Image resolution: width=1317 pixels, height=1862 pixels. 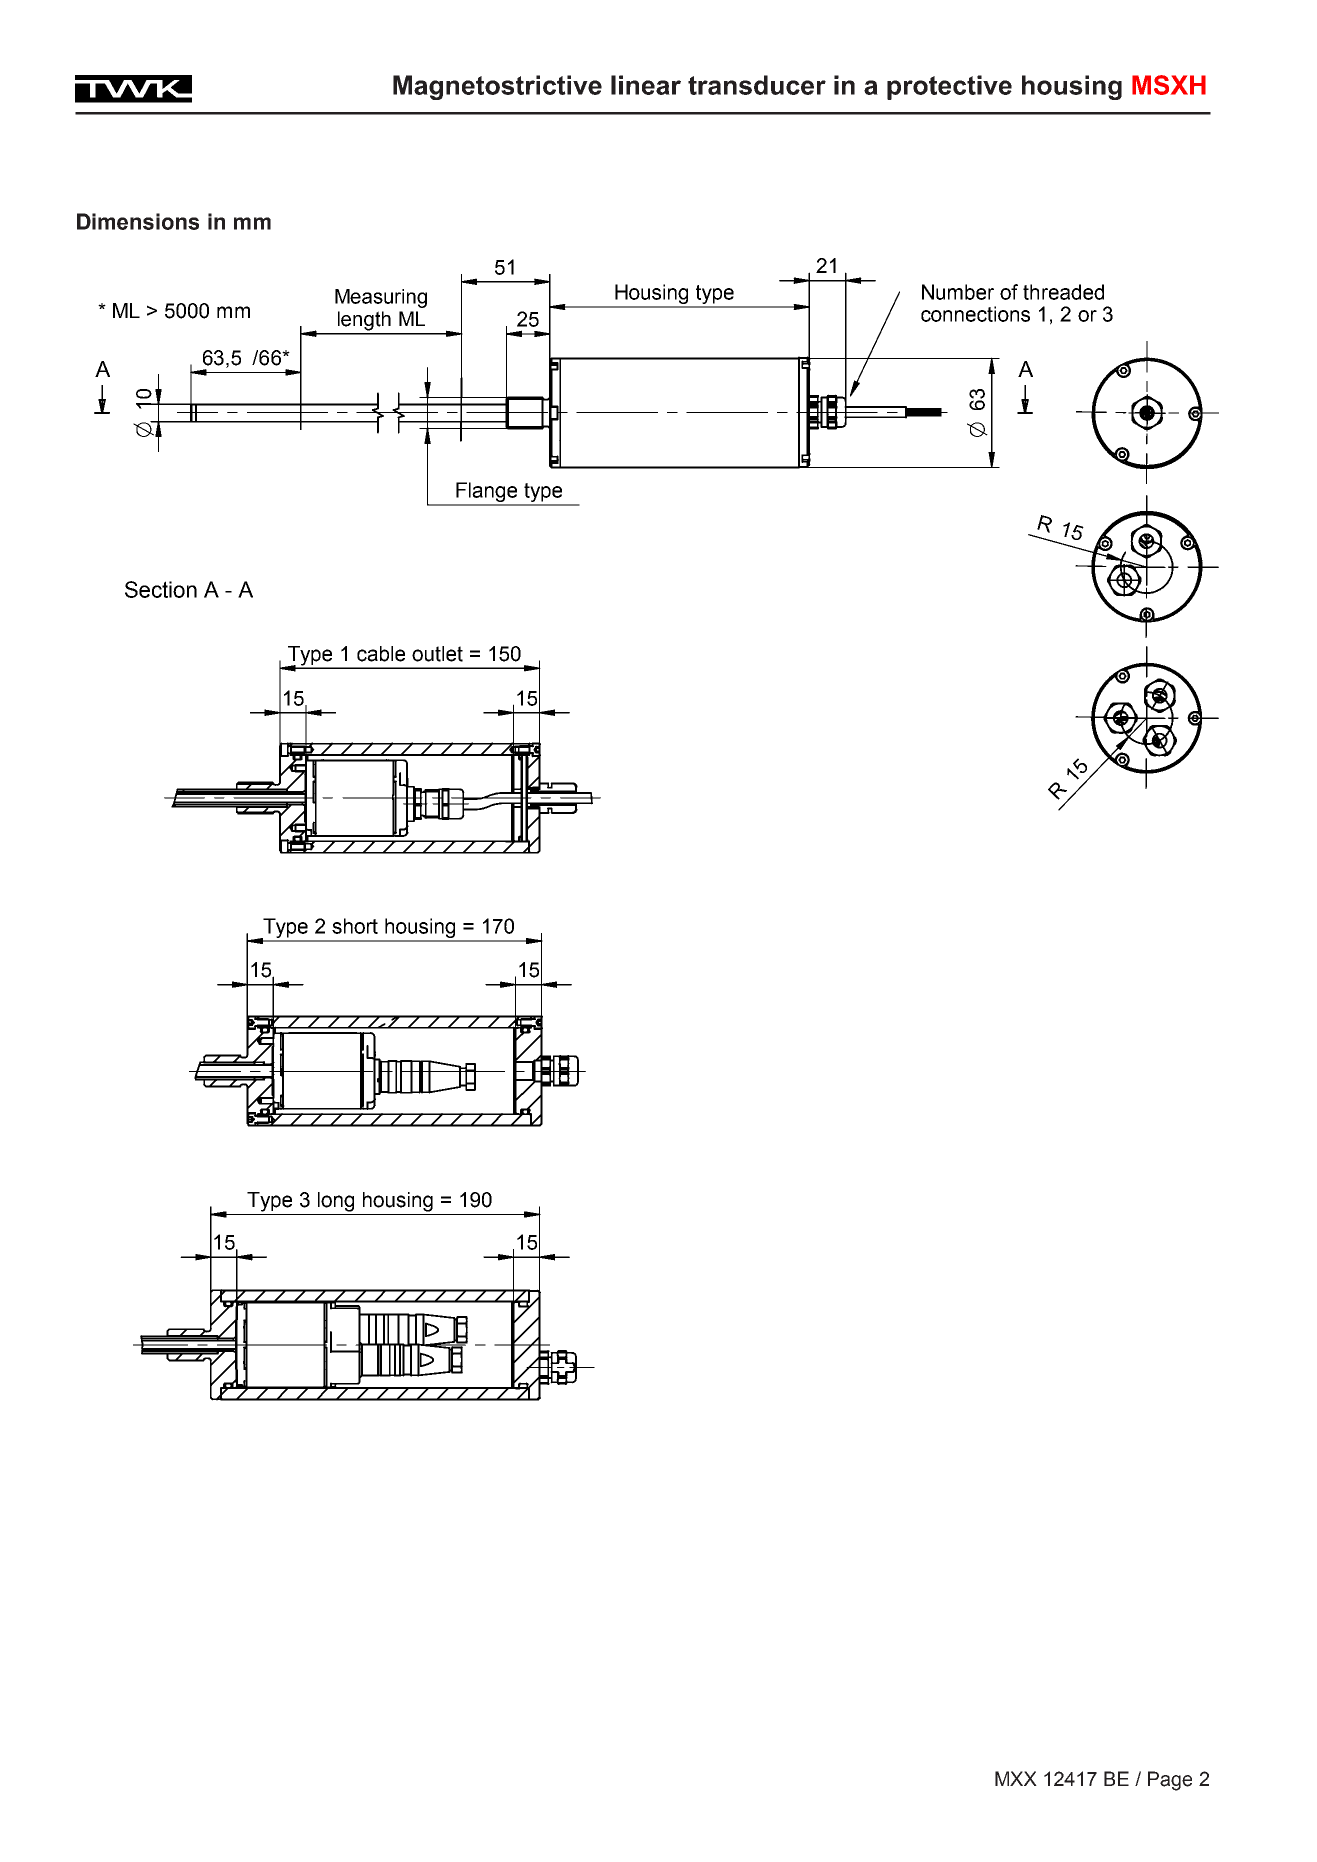 I want to click on Dimensions, so click(x=138, y=221).
